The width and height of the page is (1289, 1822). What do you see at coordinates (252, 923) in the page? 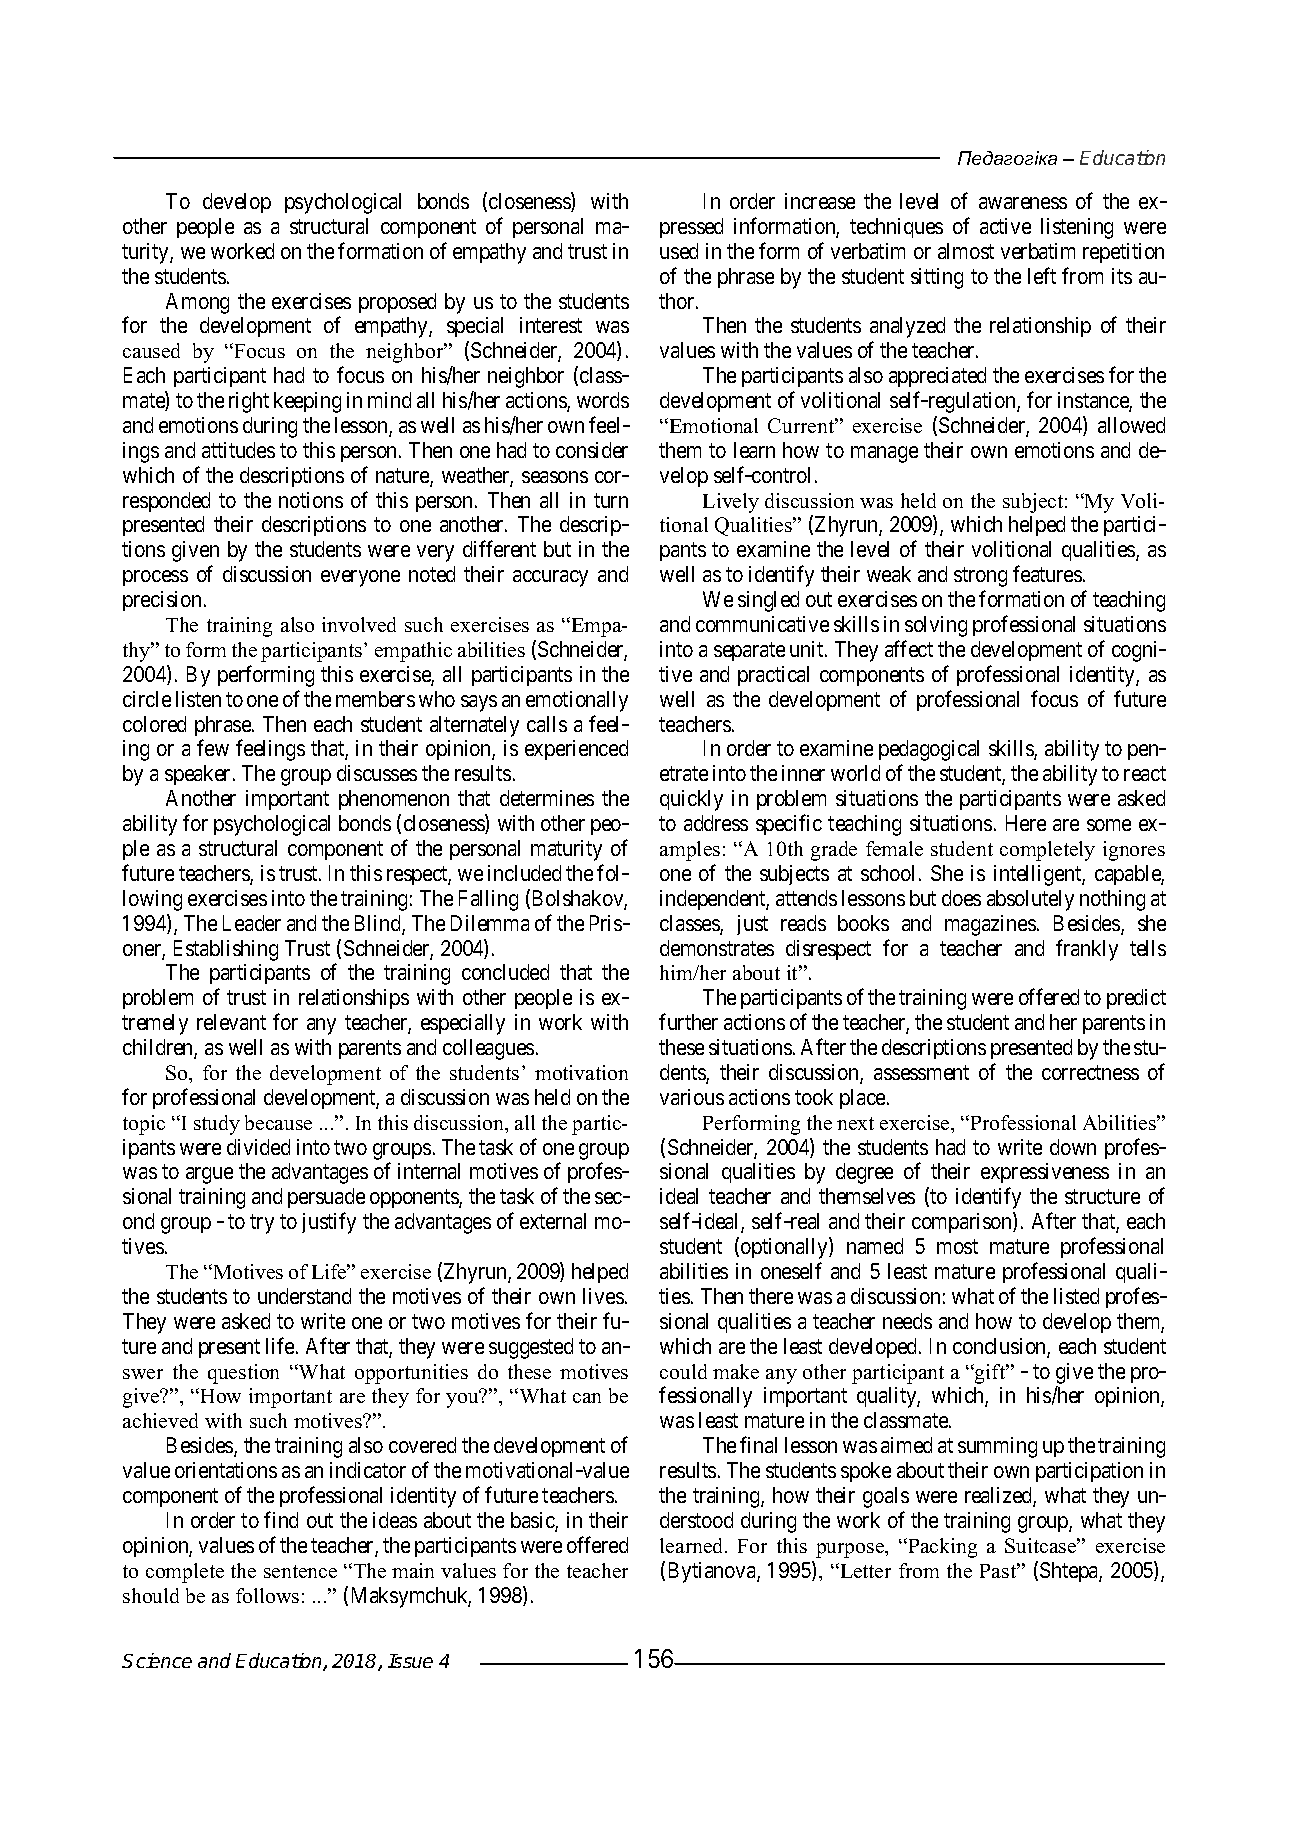
I see `Leader` at bounding box center [252, 923].
